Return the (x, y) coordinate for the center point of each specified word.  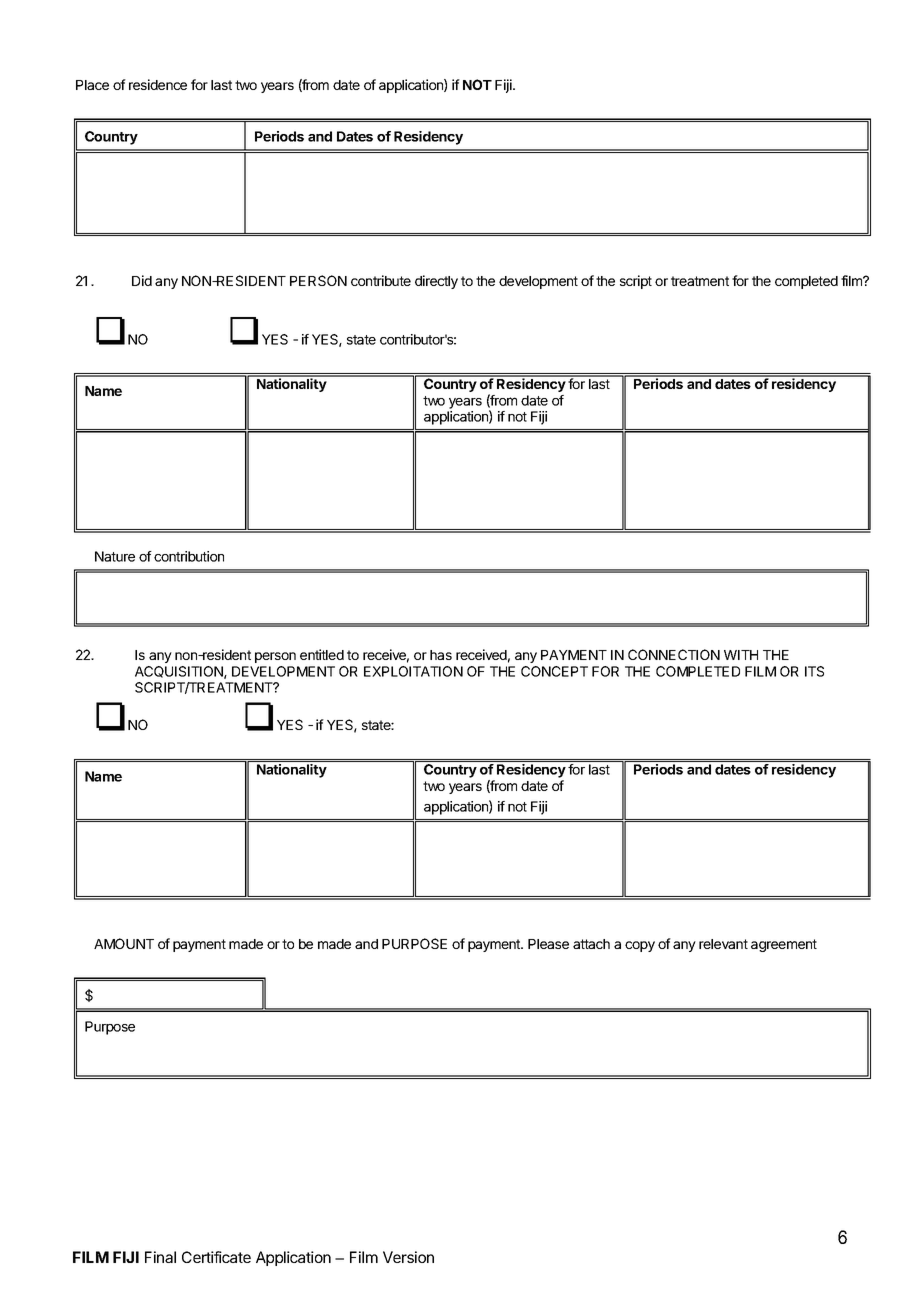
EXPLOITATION (413, 671)
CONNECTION (674, 654)
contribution (189, 556)
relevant (723, 944)
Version (408, 1257)
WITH (741, 655)
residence (158, 84)
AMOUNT (124, 943)
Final (160, 1257)
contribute (381, 280)
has (441, 655)
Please (548, 944)
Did (142, 280)
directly (436, 282)
